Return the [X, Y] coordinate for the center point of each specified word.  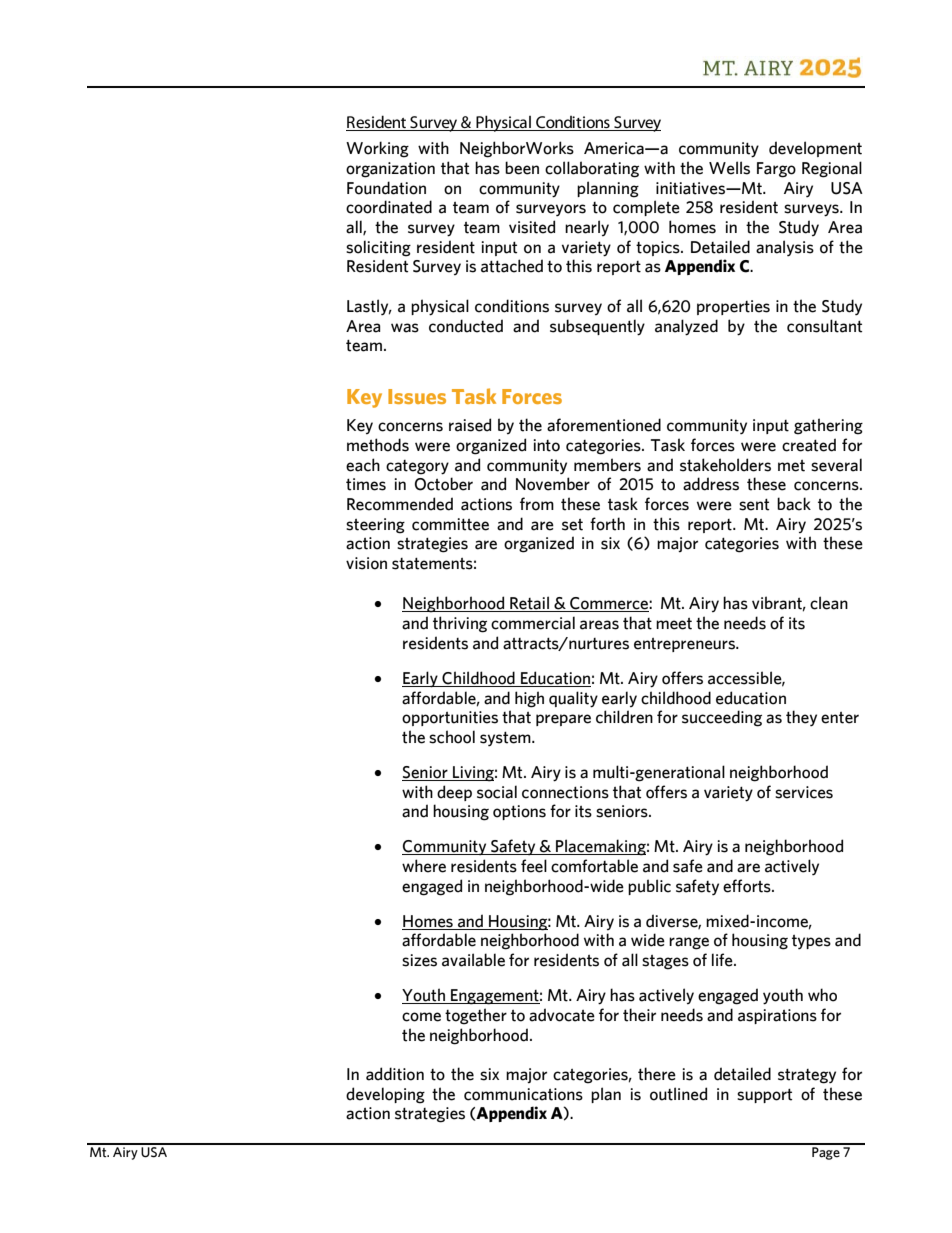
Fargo [776, 170]
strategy [807, 1076]
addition [395, 1074]
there [657, 1074]
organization [390, 170]
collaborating [592, 169]
